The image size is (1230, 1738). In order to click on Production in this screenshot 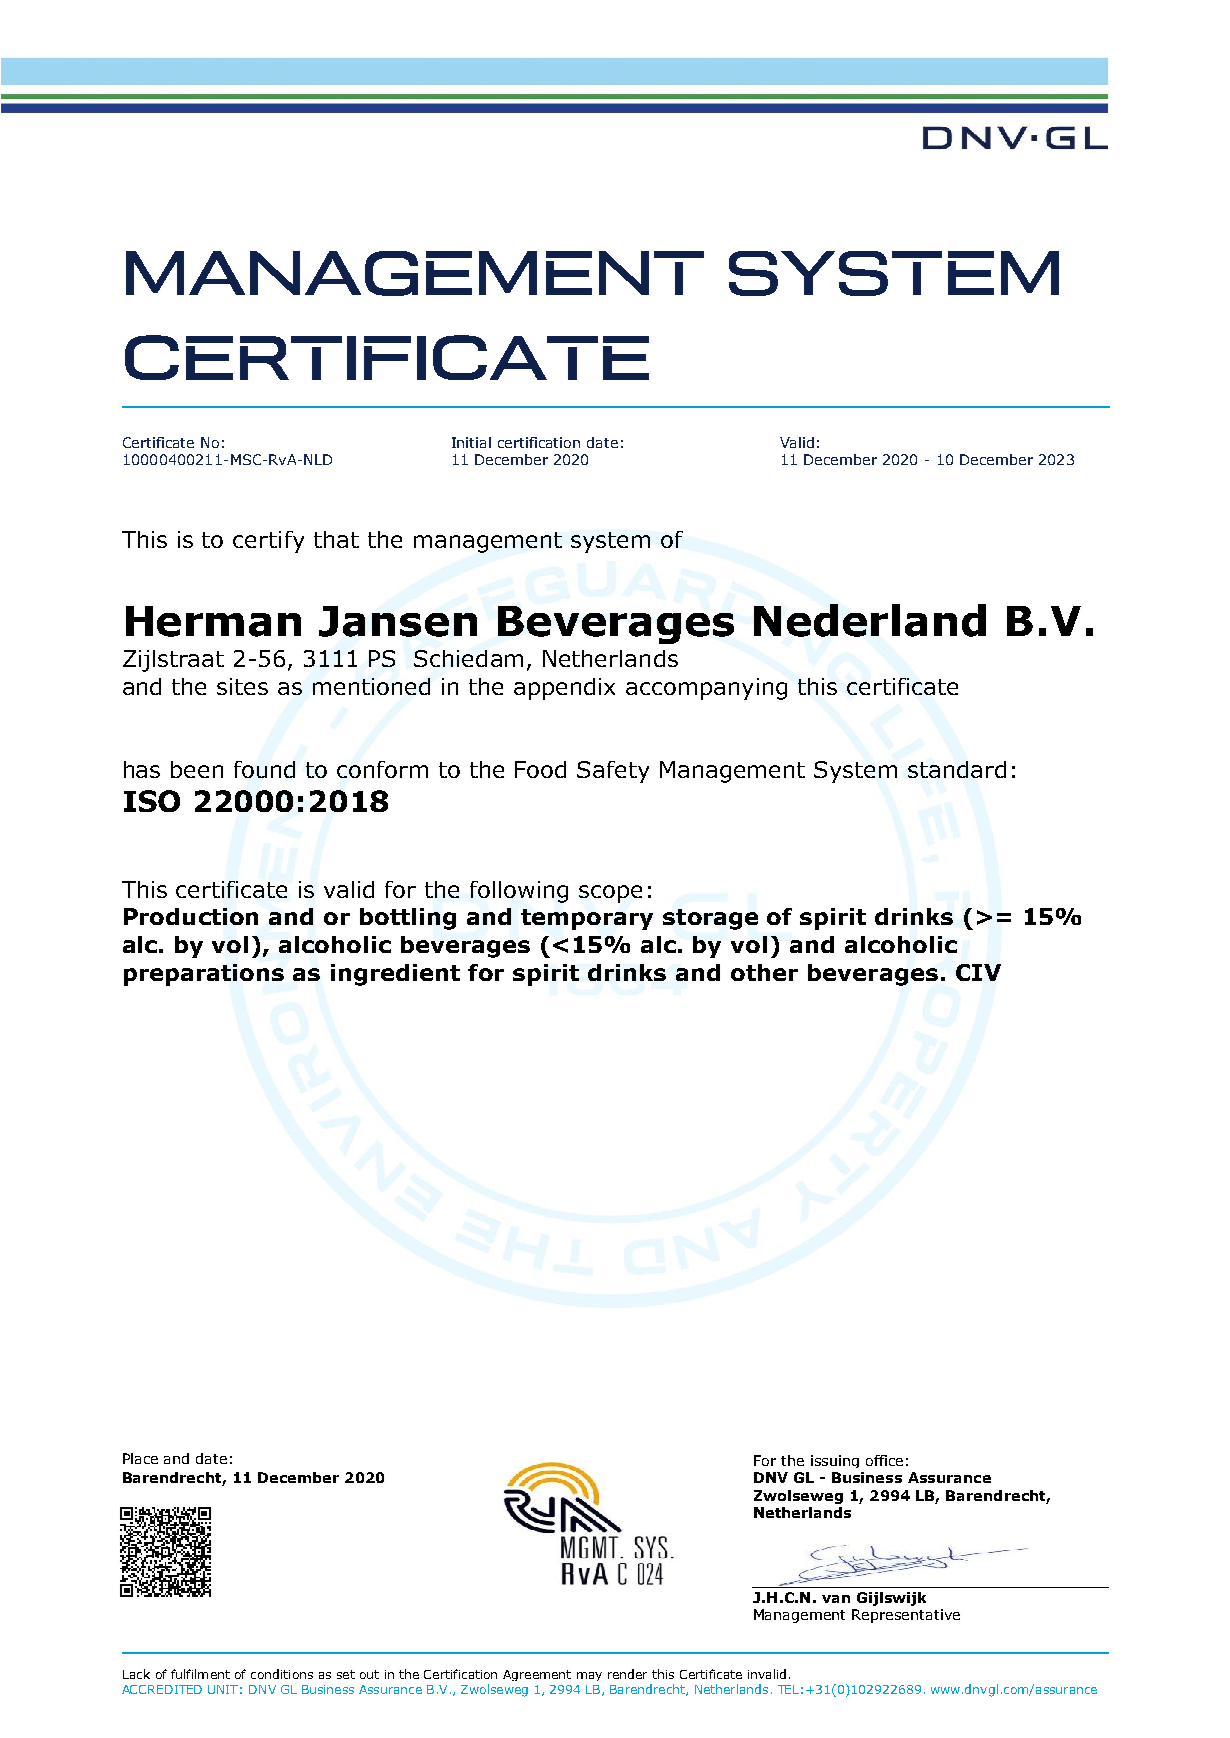, I will do `click(191, 916)`.
